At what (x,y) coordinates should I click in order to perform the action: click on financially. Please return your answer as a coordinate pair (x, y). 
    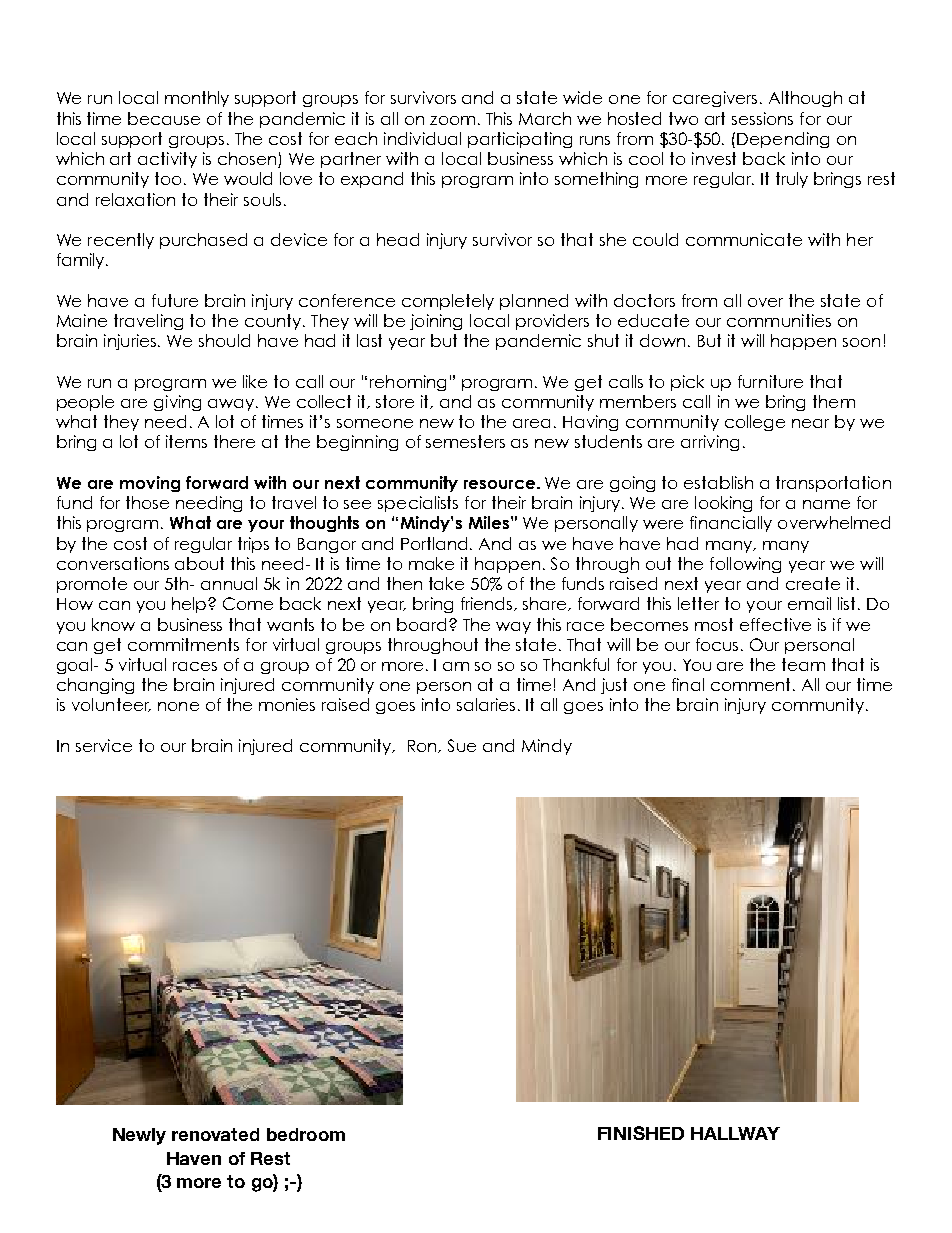
    Looking at the image, I should click on (731, 524).
